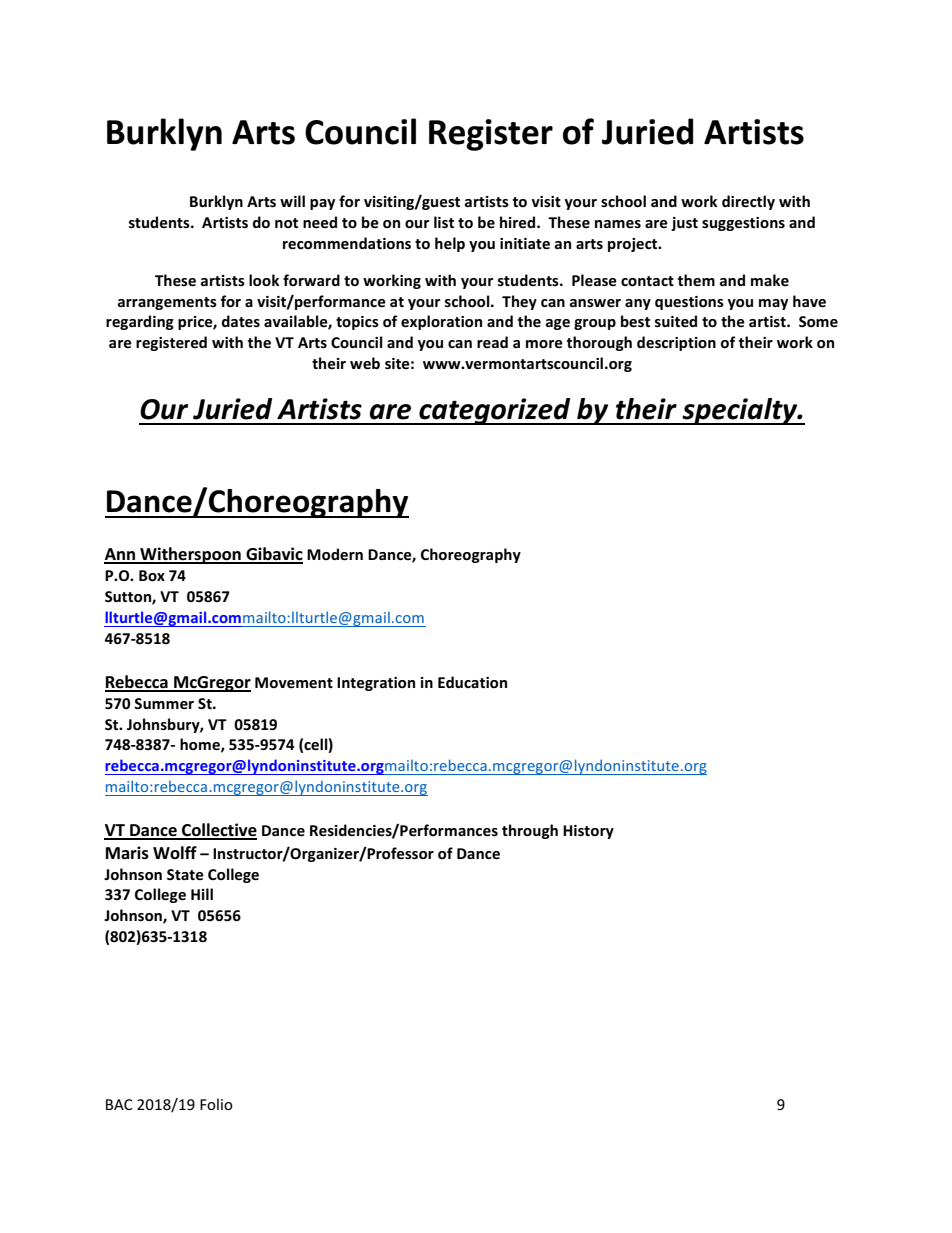  I want to click on Modern, so click(335, 554).
